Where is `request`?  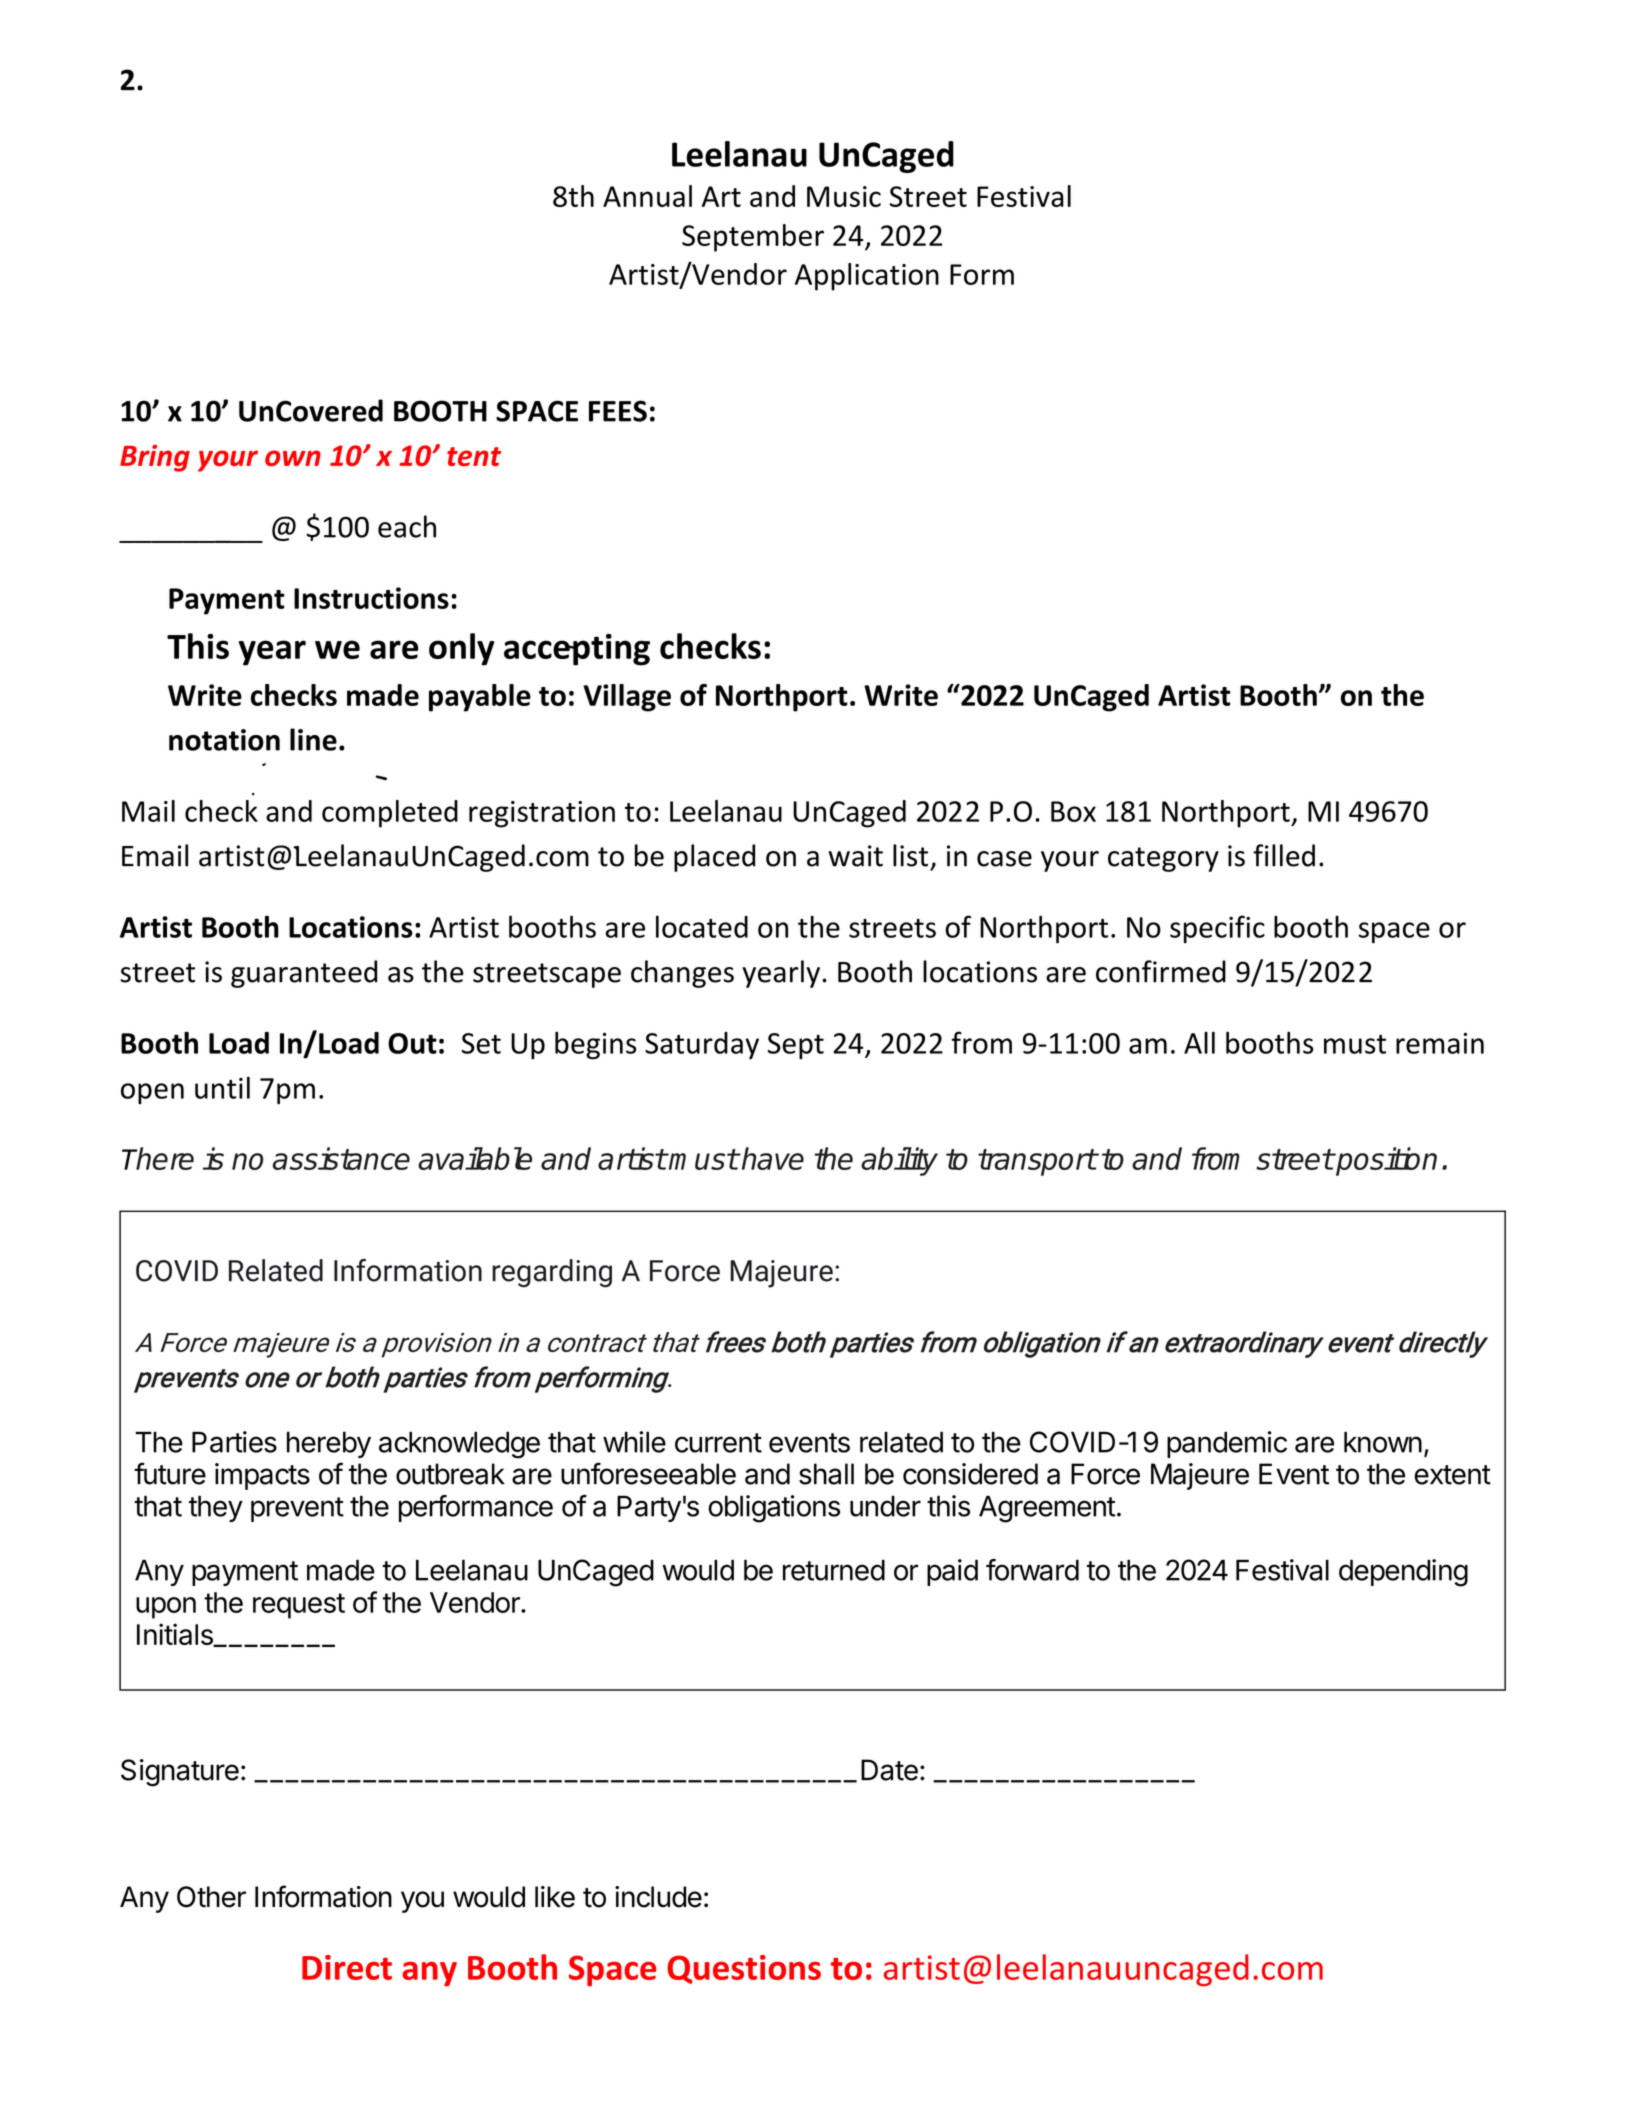
request is located at coordinates (299, 1606).
